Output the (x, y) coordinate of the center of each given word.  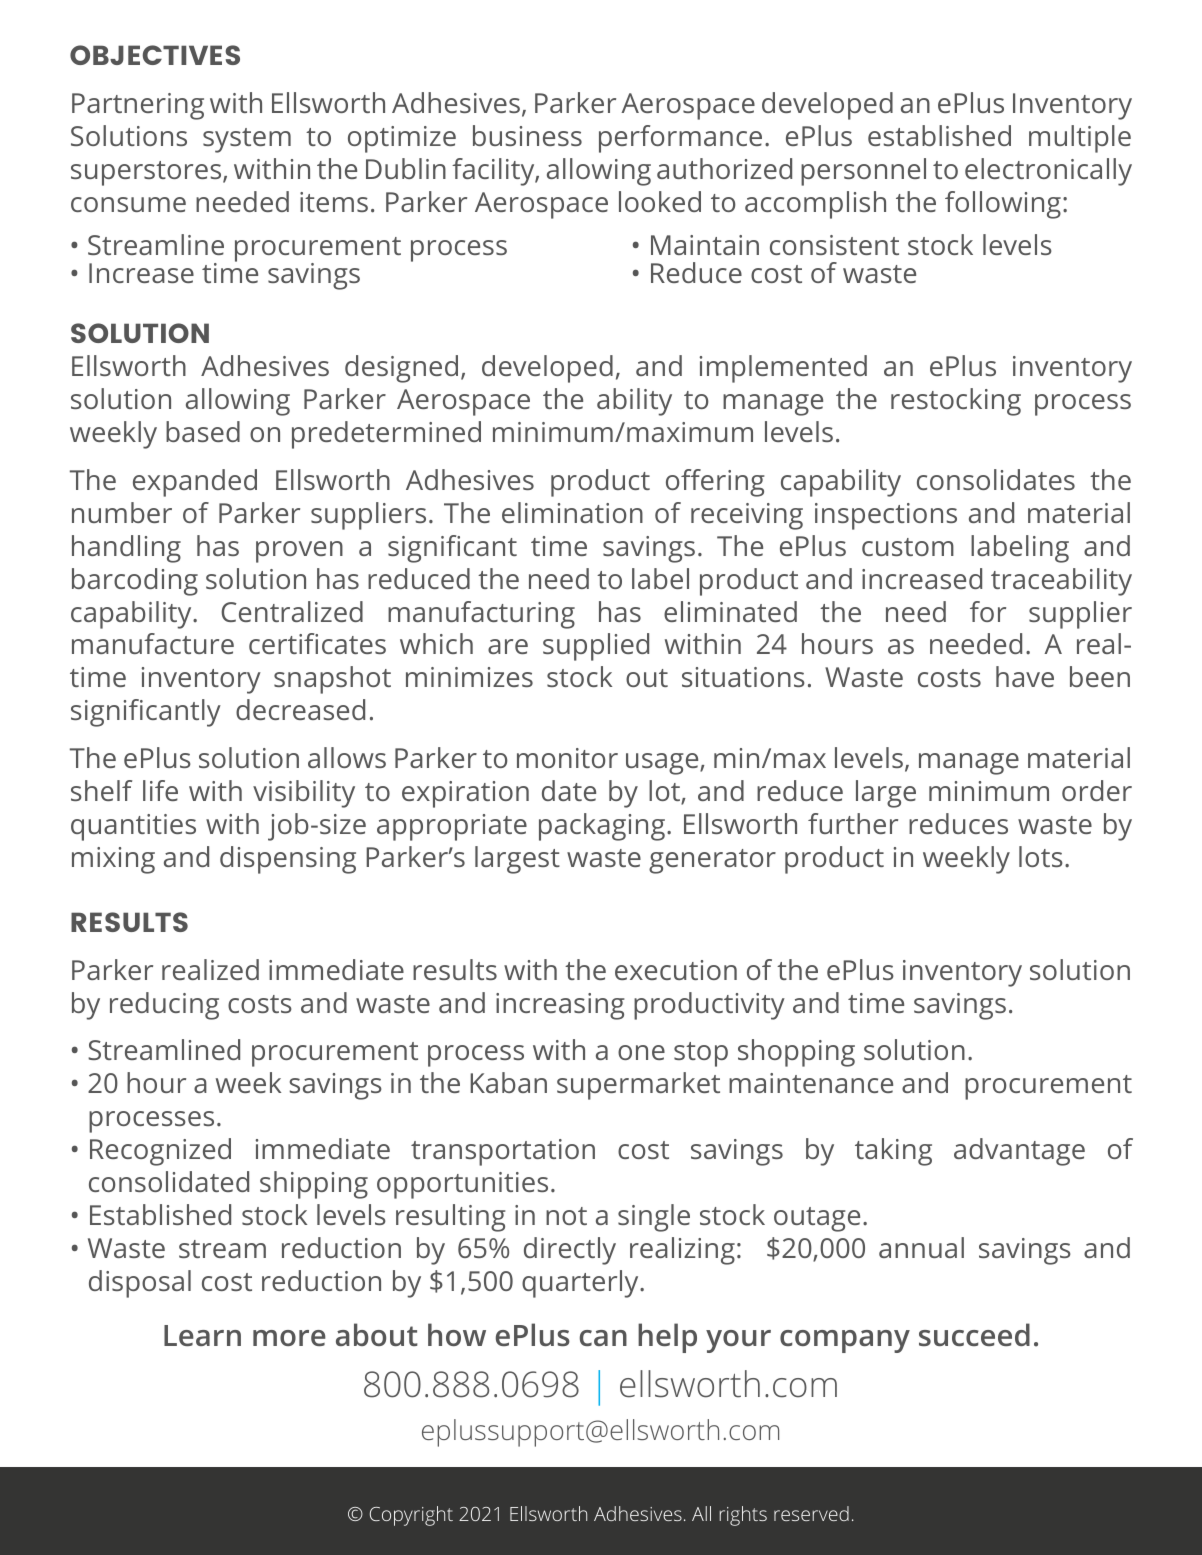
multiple (1080, 139)
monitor (567, 758)
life (160, 790)
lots (1041, 856)
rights (743, 1516)
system (247, 140)
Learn (202, 1335)
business (527, 135)
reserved (811, 1513)
